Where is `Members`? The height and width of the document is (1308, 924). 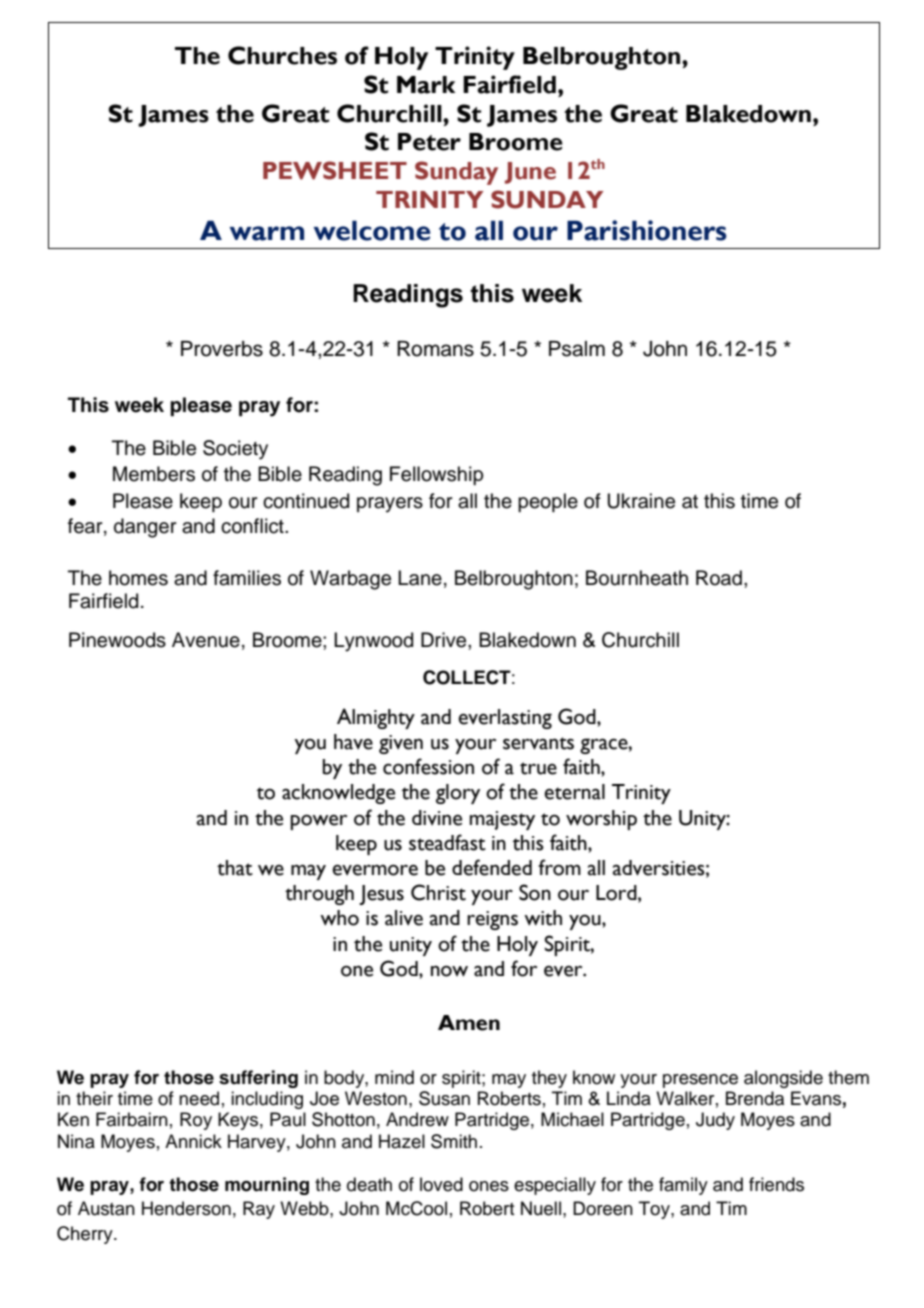 Members is located at coordinates (154, 474).
